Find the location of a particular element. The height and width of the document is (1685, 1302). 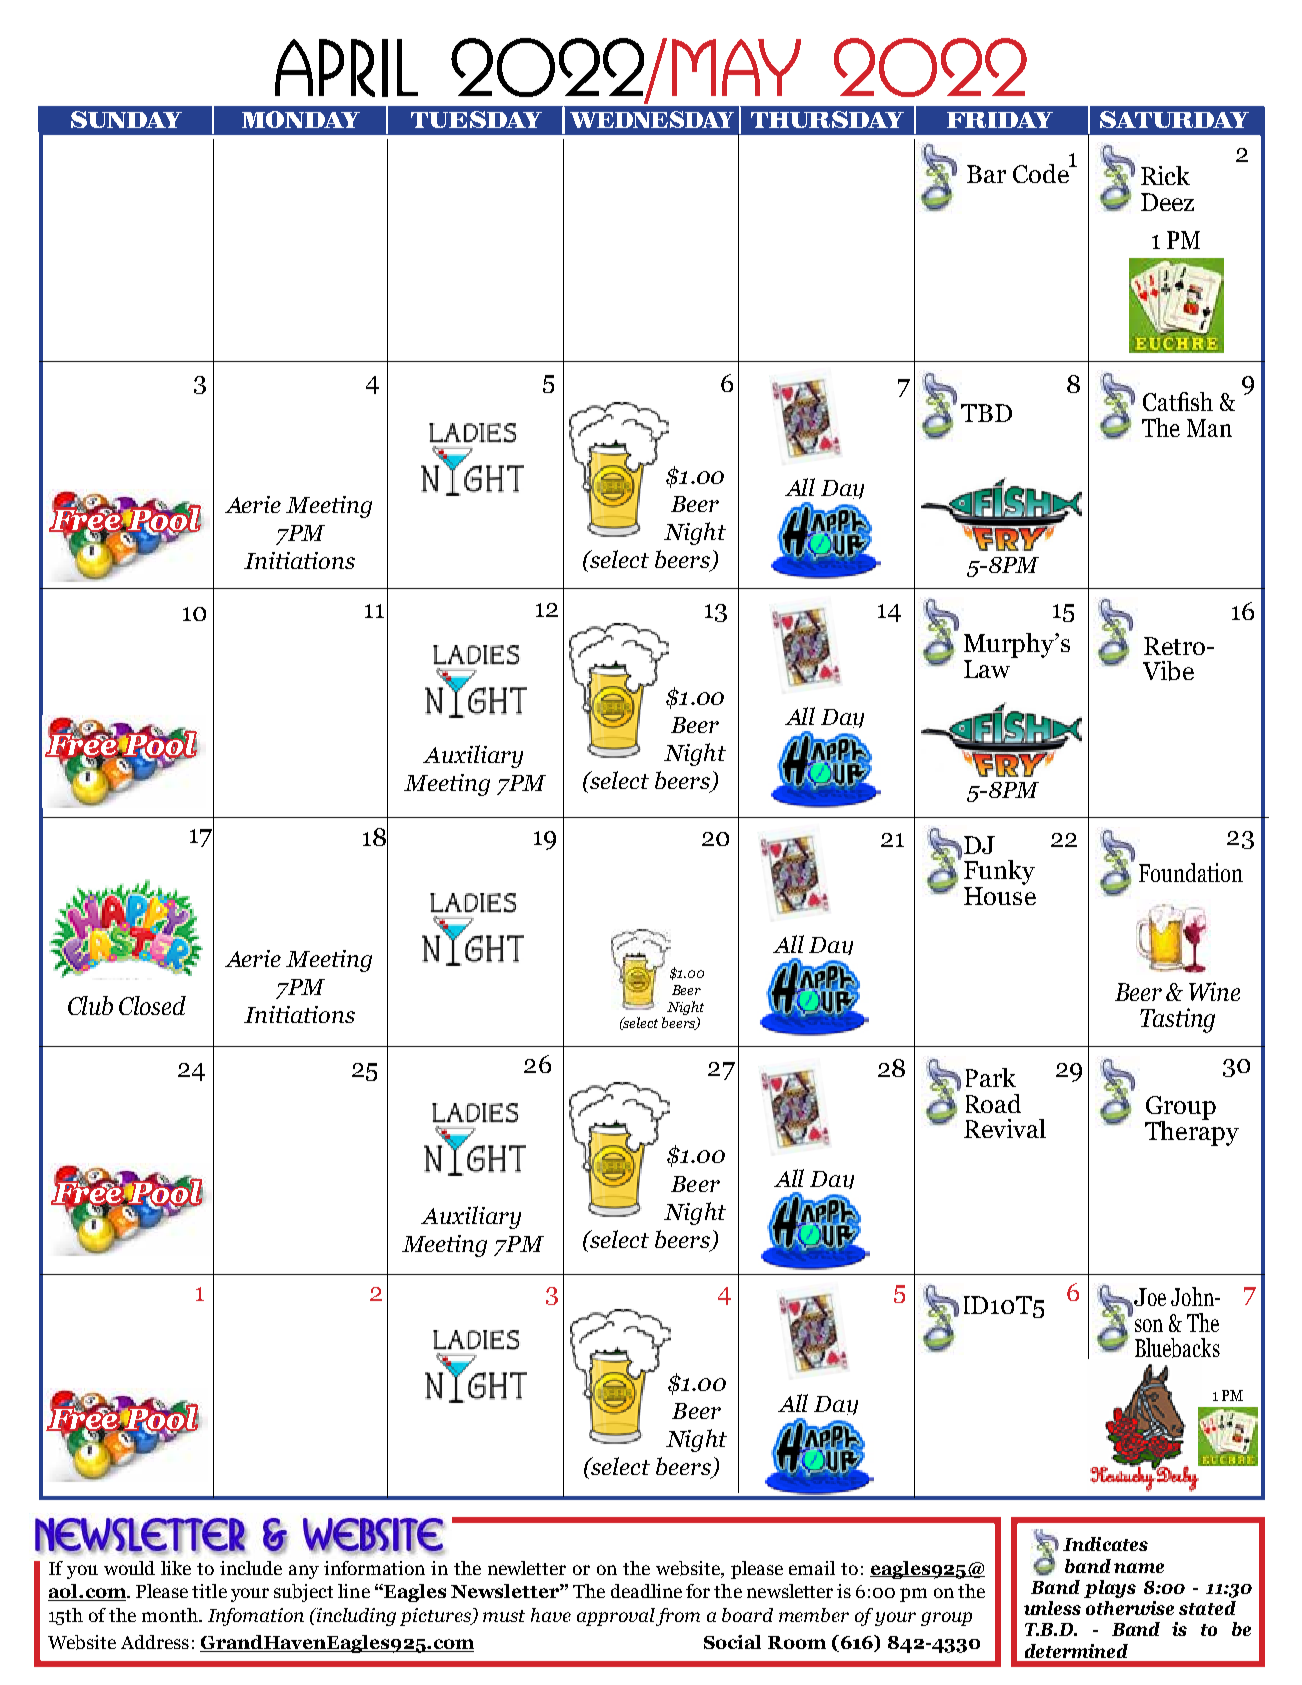

Revival is located at coordinates (1005, 1128).
